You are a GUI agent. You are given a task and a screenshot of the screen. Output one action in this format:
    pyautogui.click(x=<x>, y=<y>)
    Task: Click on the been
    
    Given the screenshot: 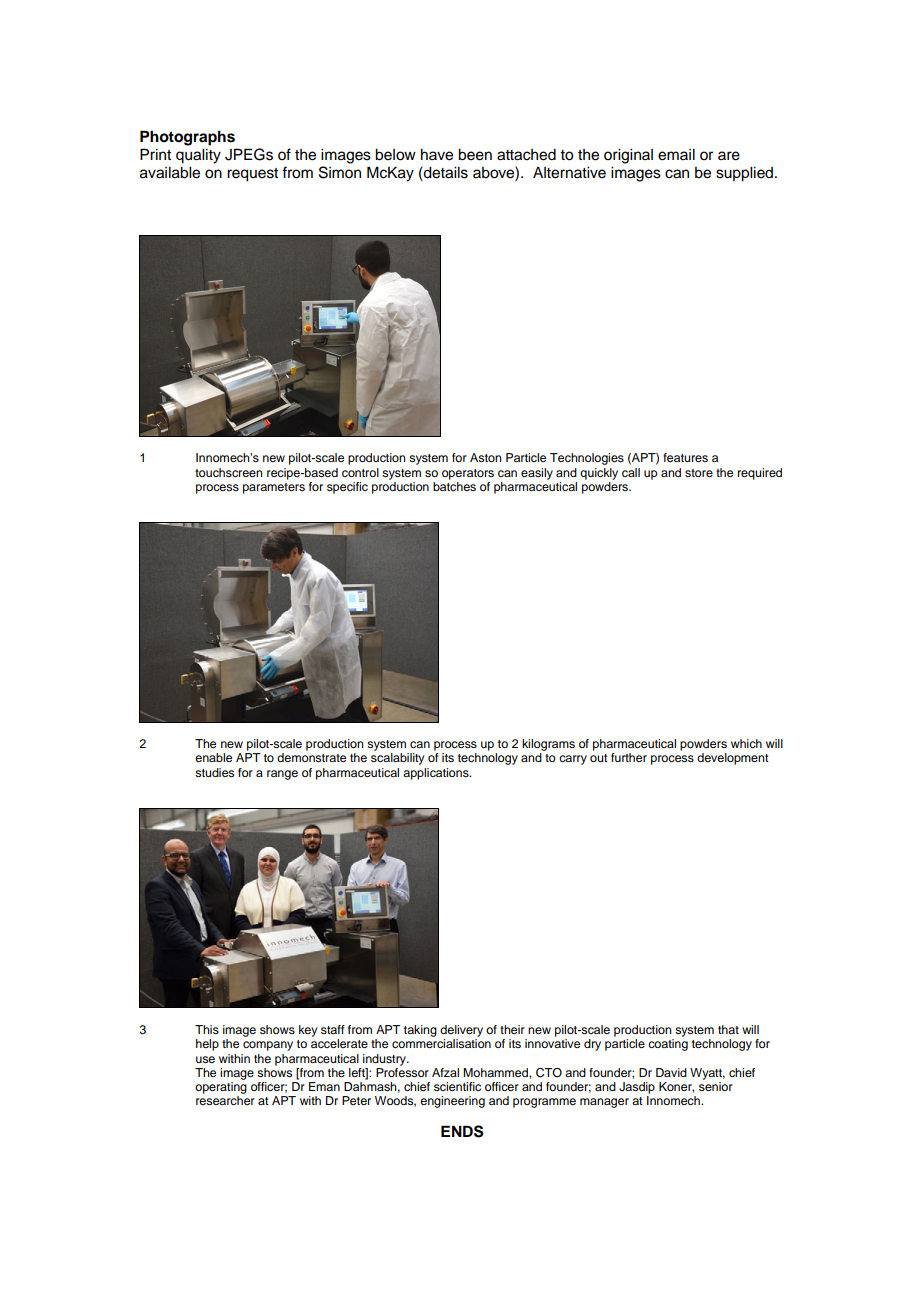 What is the action you would take?
    pyautogui.click(x=475, y=155)
